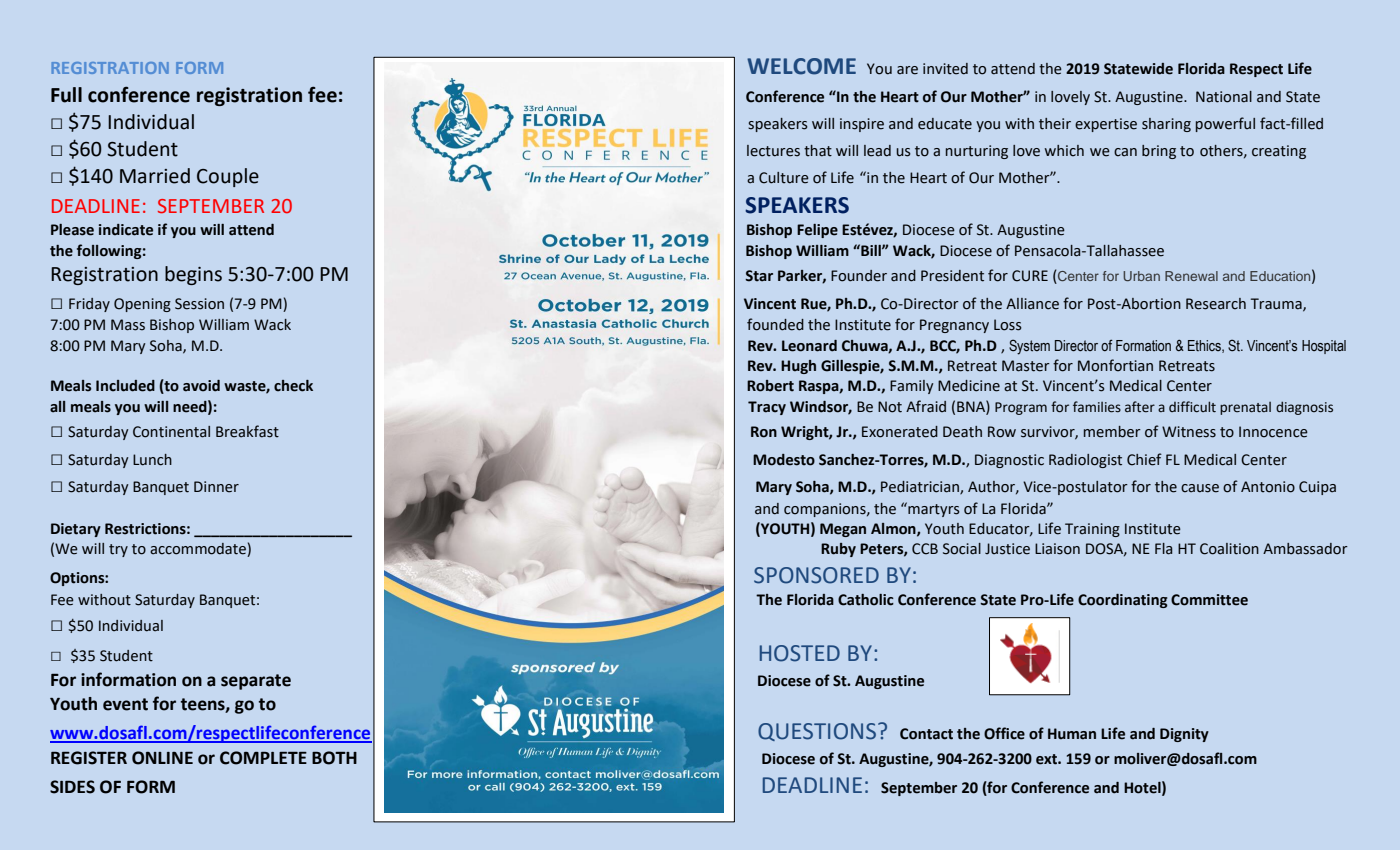  Describe the element at coordinates (1189, 432) in the screenshot. I see `Witness` at that location.
